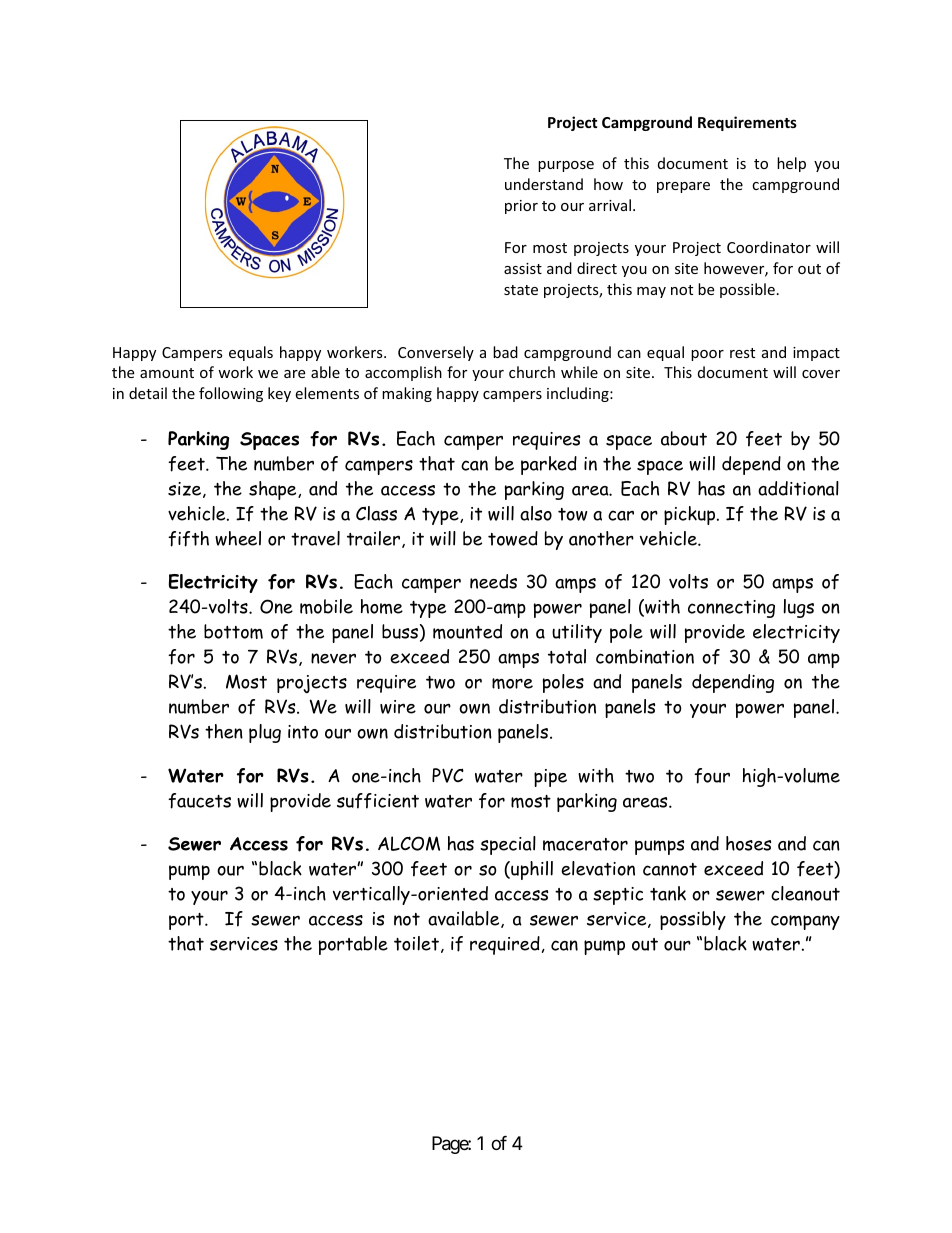 The width and height of the screenshot is (952, 1233). I want to click on possibly, so click(693, 920).
